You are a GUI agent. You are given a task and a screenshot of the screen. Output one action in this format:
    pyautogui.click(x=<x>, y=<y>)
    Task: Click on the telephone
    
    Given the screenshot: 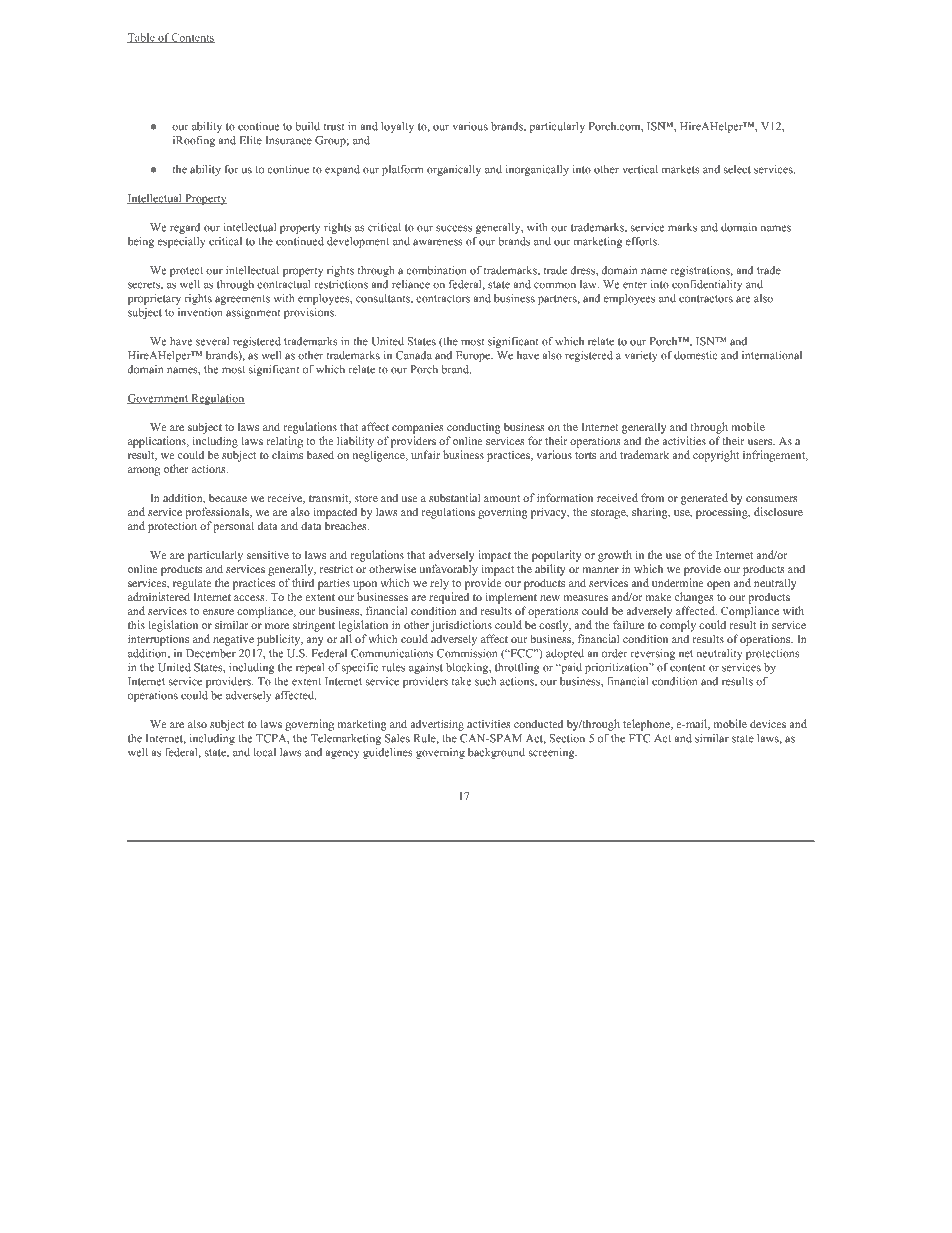 What is the action you would take?
    pyautogui.click(x=647, y=725)
